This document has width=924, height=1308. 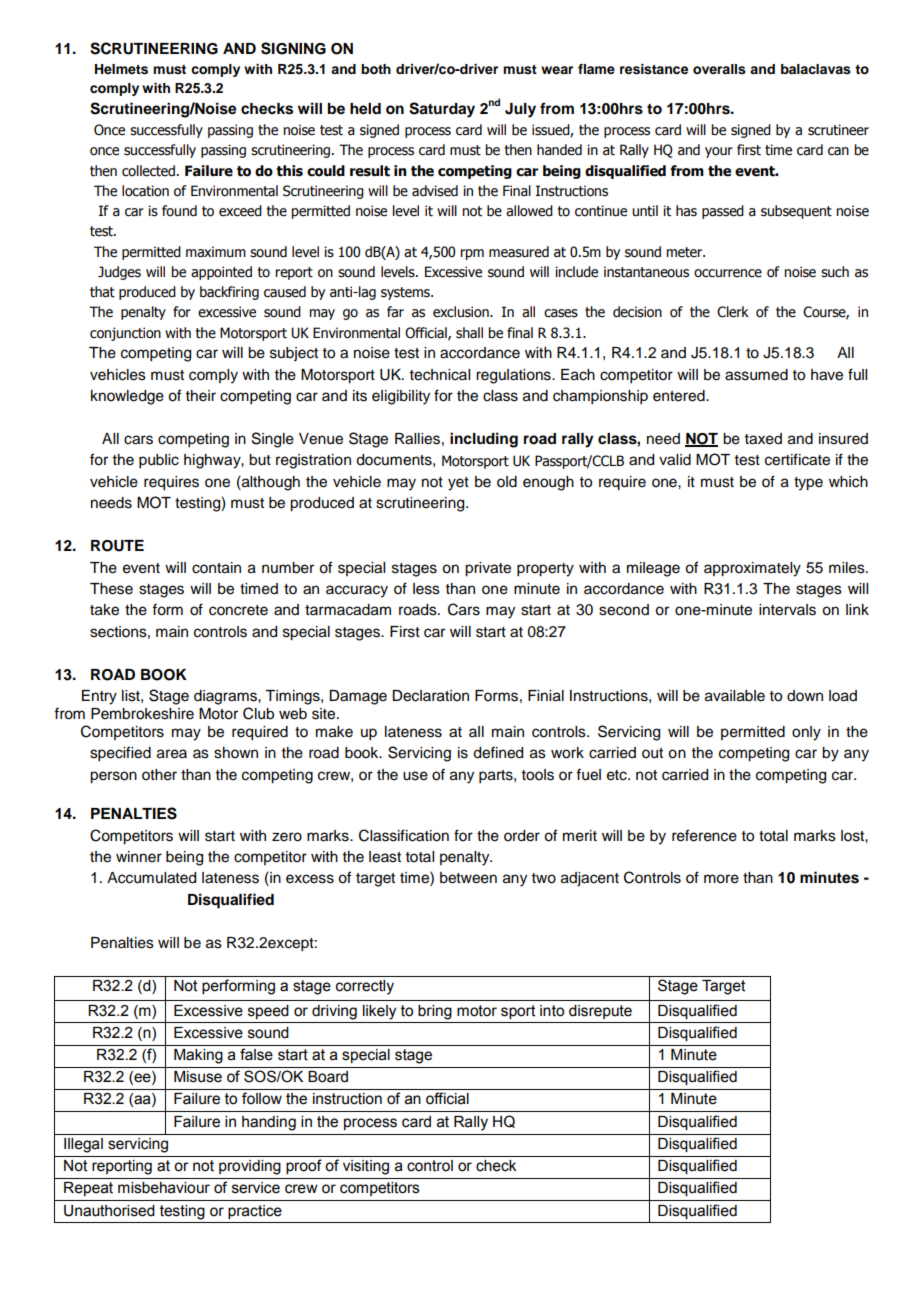 What do you see at coordinates (229, 293) in the document?
I see `backfiring` at bounding box center [229, 293].
